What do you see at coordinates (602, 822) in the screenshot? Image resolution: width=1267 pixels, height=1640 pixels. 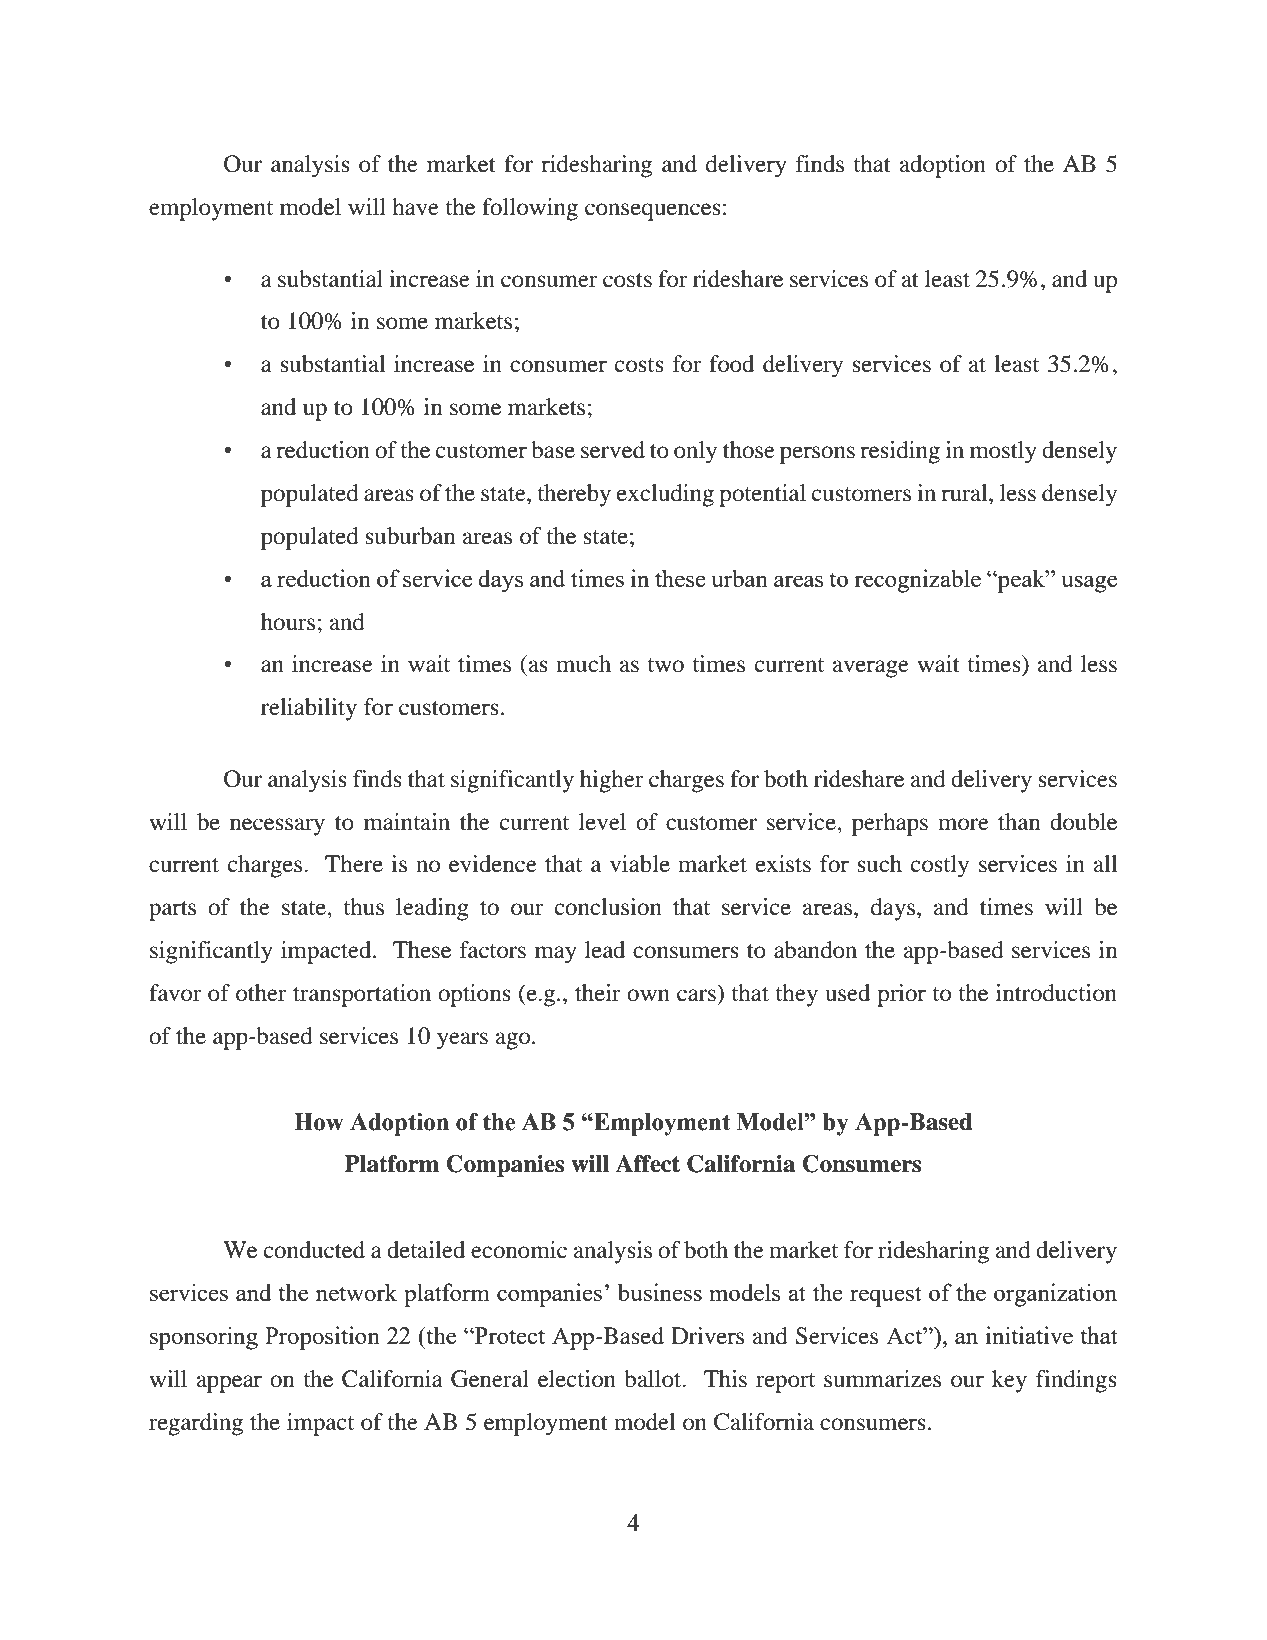 I see `level` at bounding box center [602, 822].
